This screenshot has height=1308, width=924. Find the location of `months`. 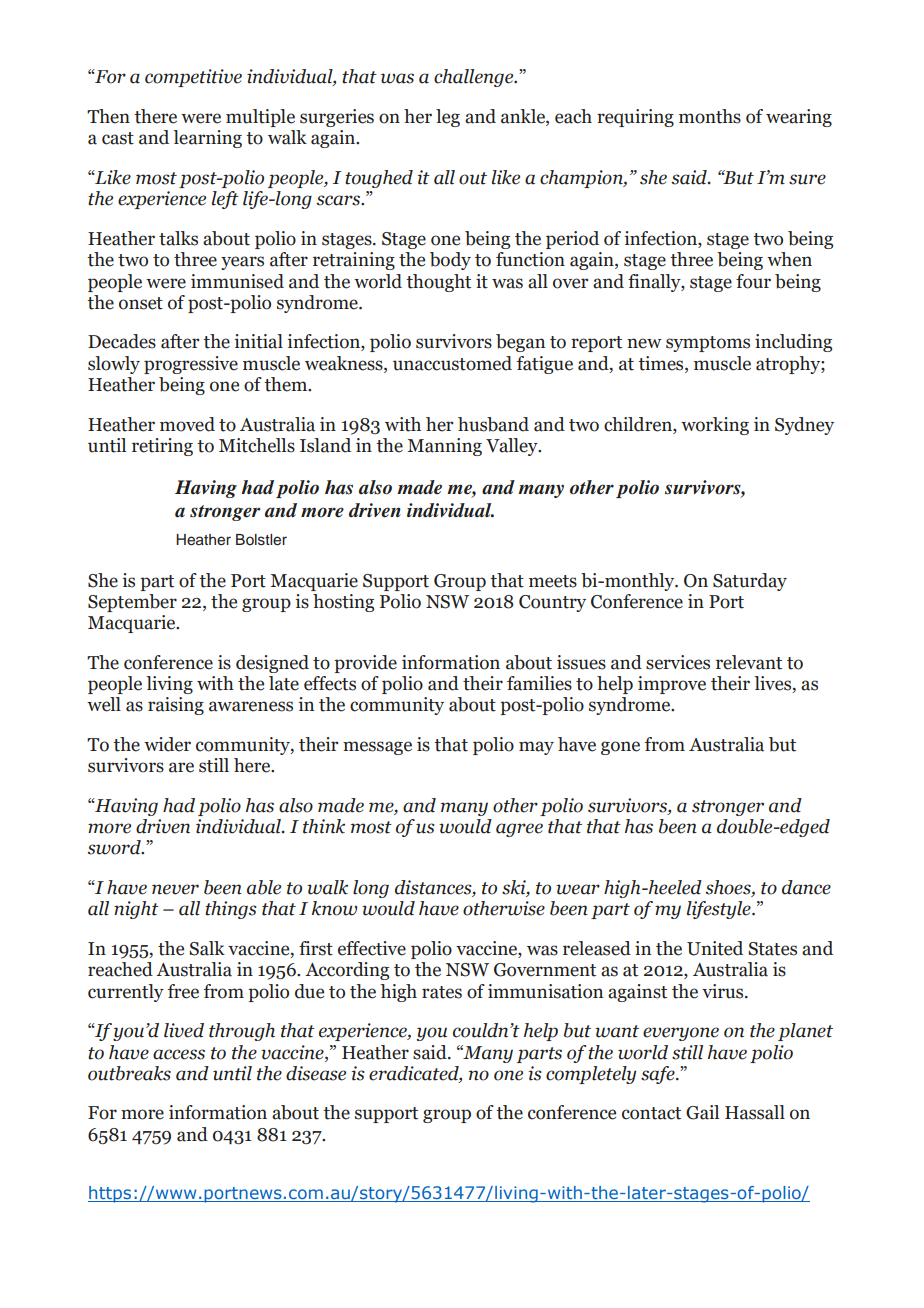

months is located at coordinates (710, 116).
